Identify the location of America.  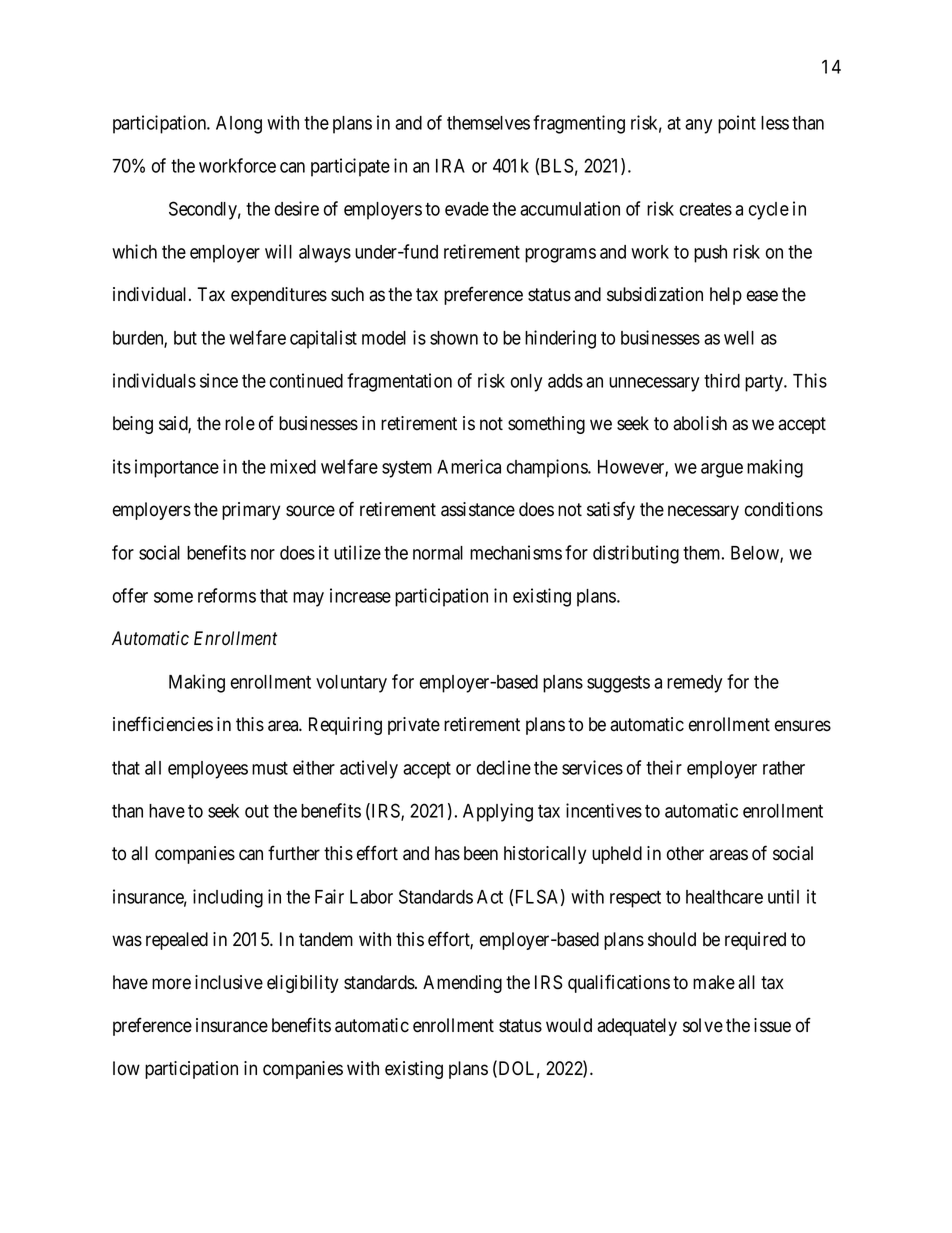
(469, 466).
